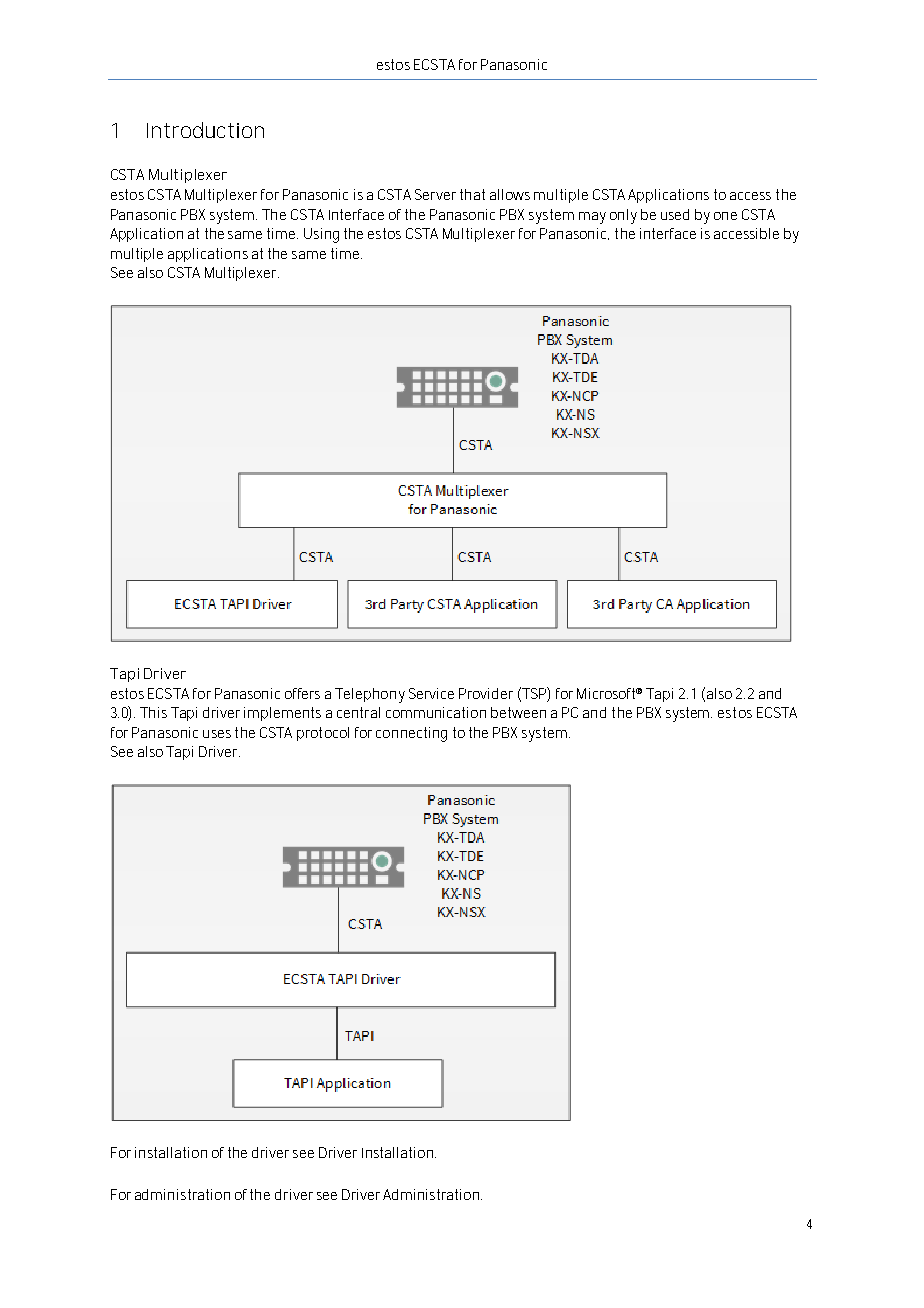 The width and height of the screenshot is (924, 1308). Describe the element at coordinates (472, 194) in the screenshot. I see `that` at that location.
